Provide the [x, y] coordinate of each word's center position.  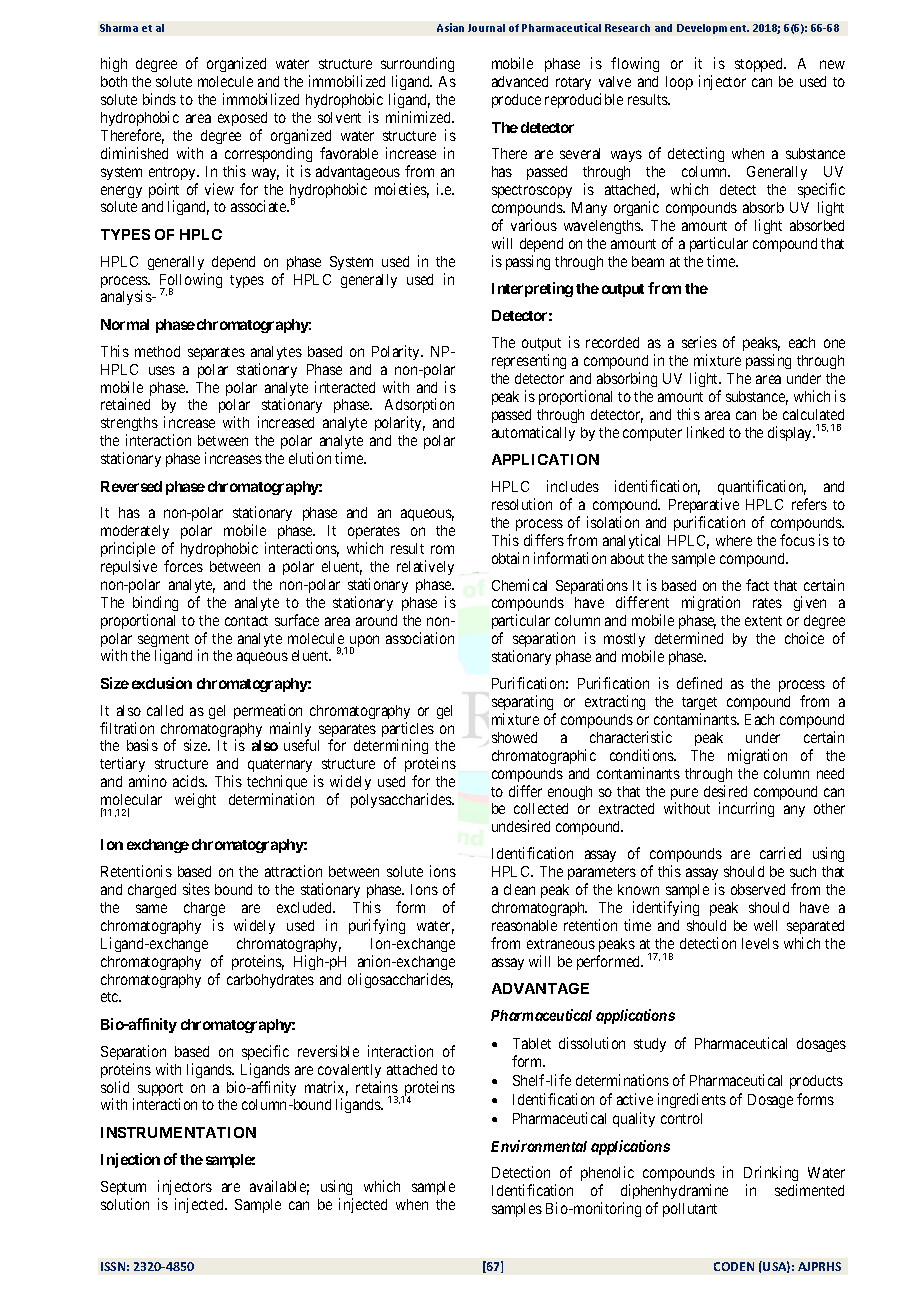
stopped [760, 65]
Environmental [539, 1146]
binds [159, 99]
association [420, 638]
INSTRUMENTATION [178, 1132]
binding [155, 603]
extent [763, 621]
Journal [486, 28]
